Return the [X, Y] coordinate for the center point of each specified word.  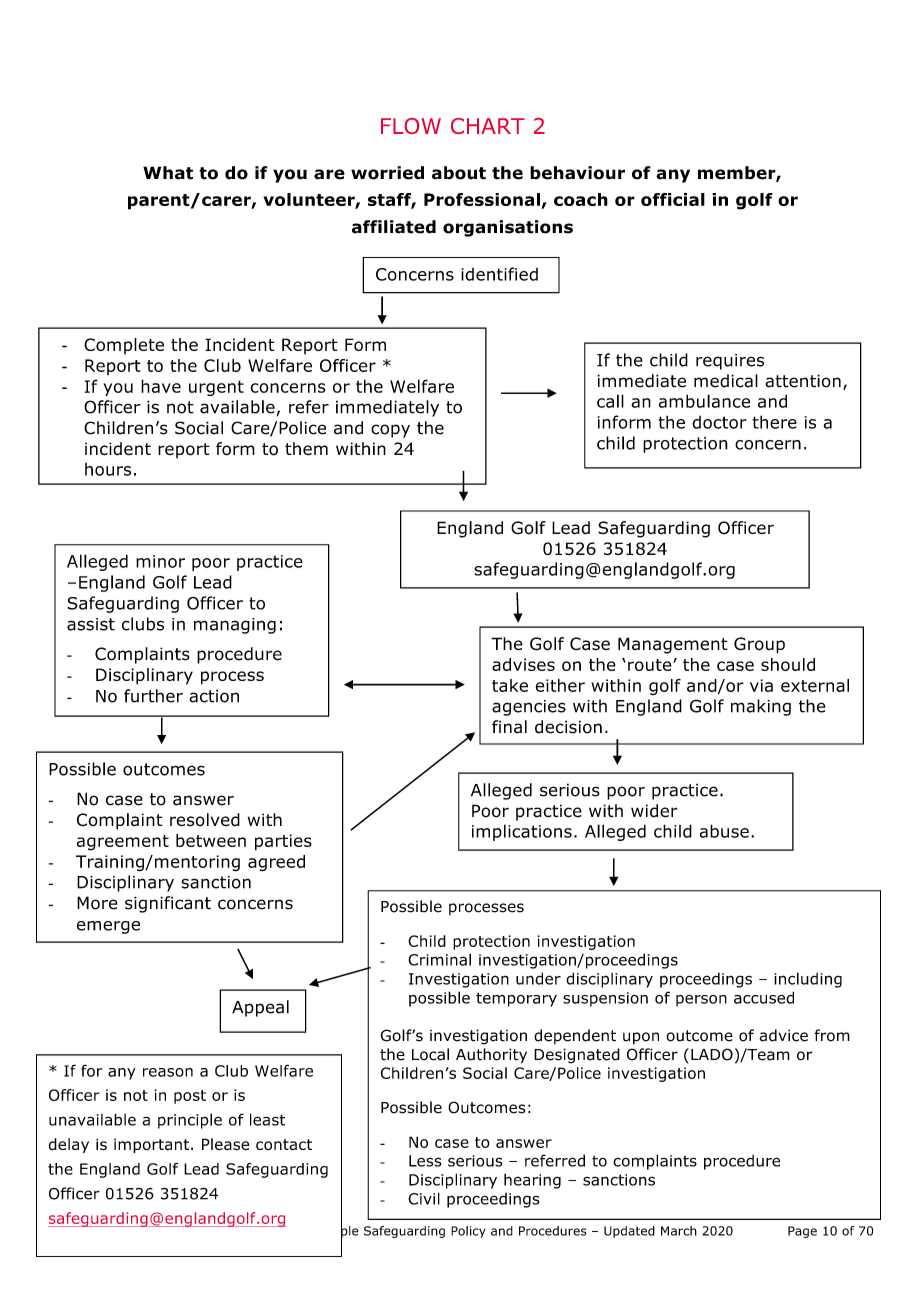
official [673, 199]
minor [160, 561]
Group [759, 645]
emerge [108, 927]
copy [390, 431]
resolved [205, 820]
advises [523, 664]
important [153, 1145]
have [161, 386]
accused [764, 997]
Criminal [439, 959]
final [509, 727]
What [168, 173]
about [459, 173]
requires [730, 362]
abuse [724, 831]
